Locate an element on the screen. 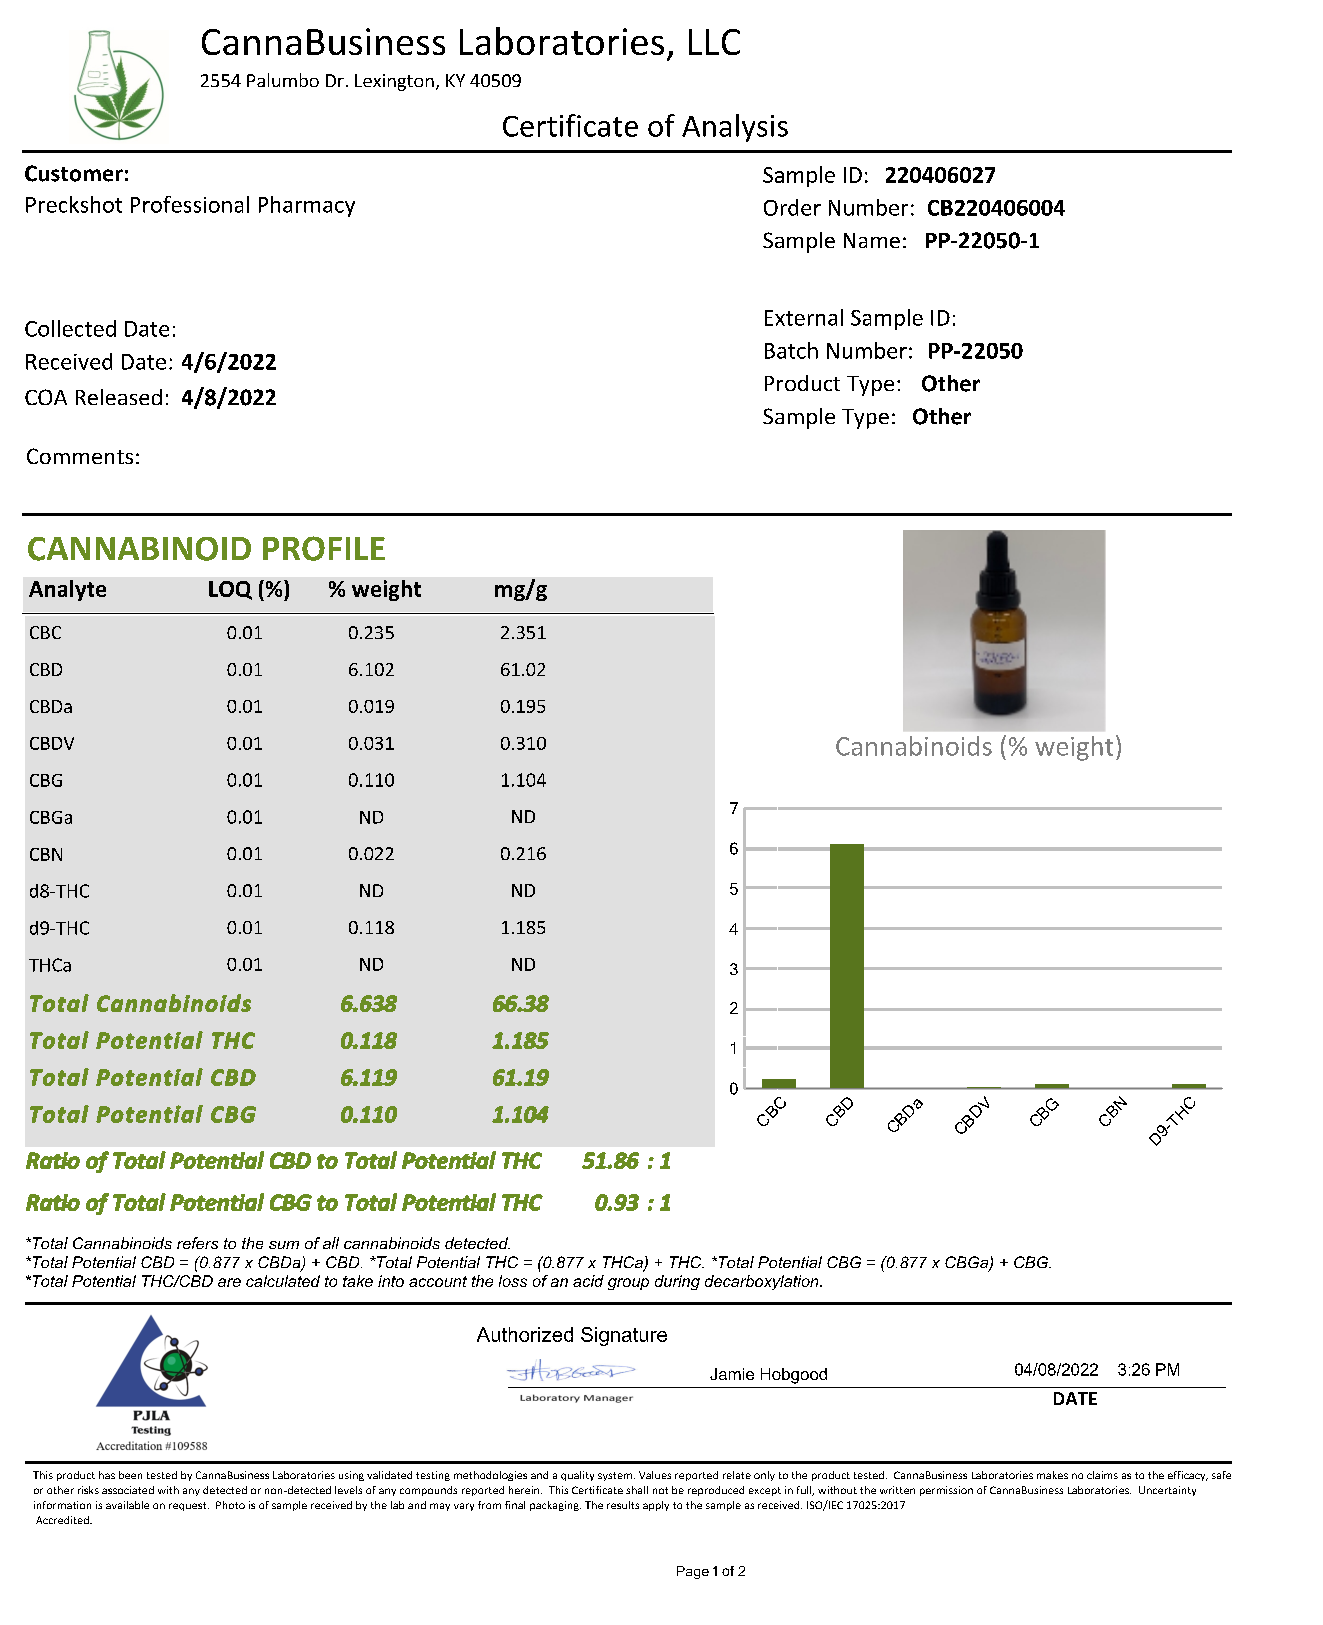 This screenshot has width=1323, height=1625. decarboxylation is located at coordinates (763, 1282).
